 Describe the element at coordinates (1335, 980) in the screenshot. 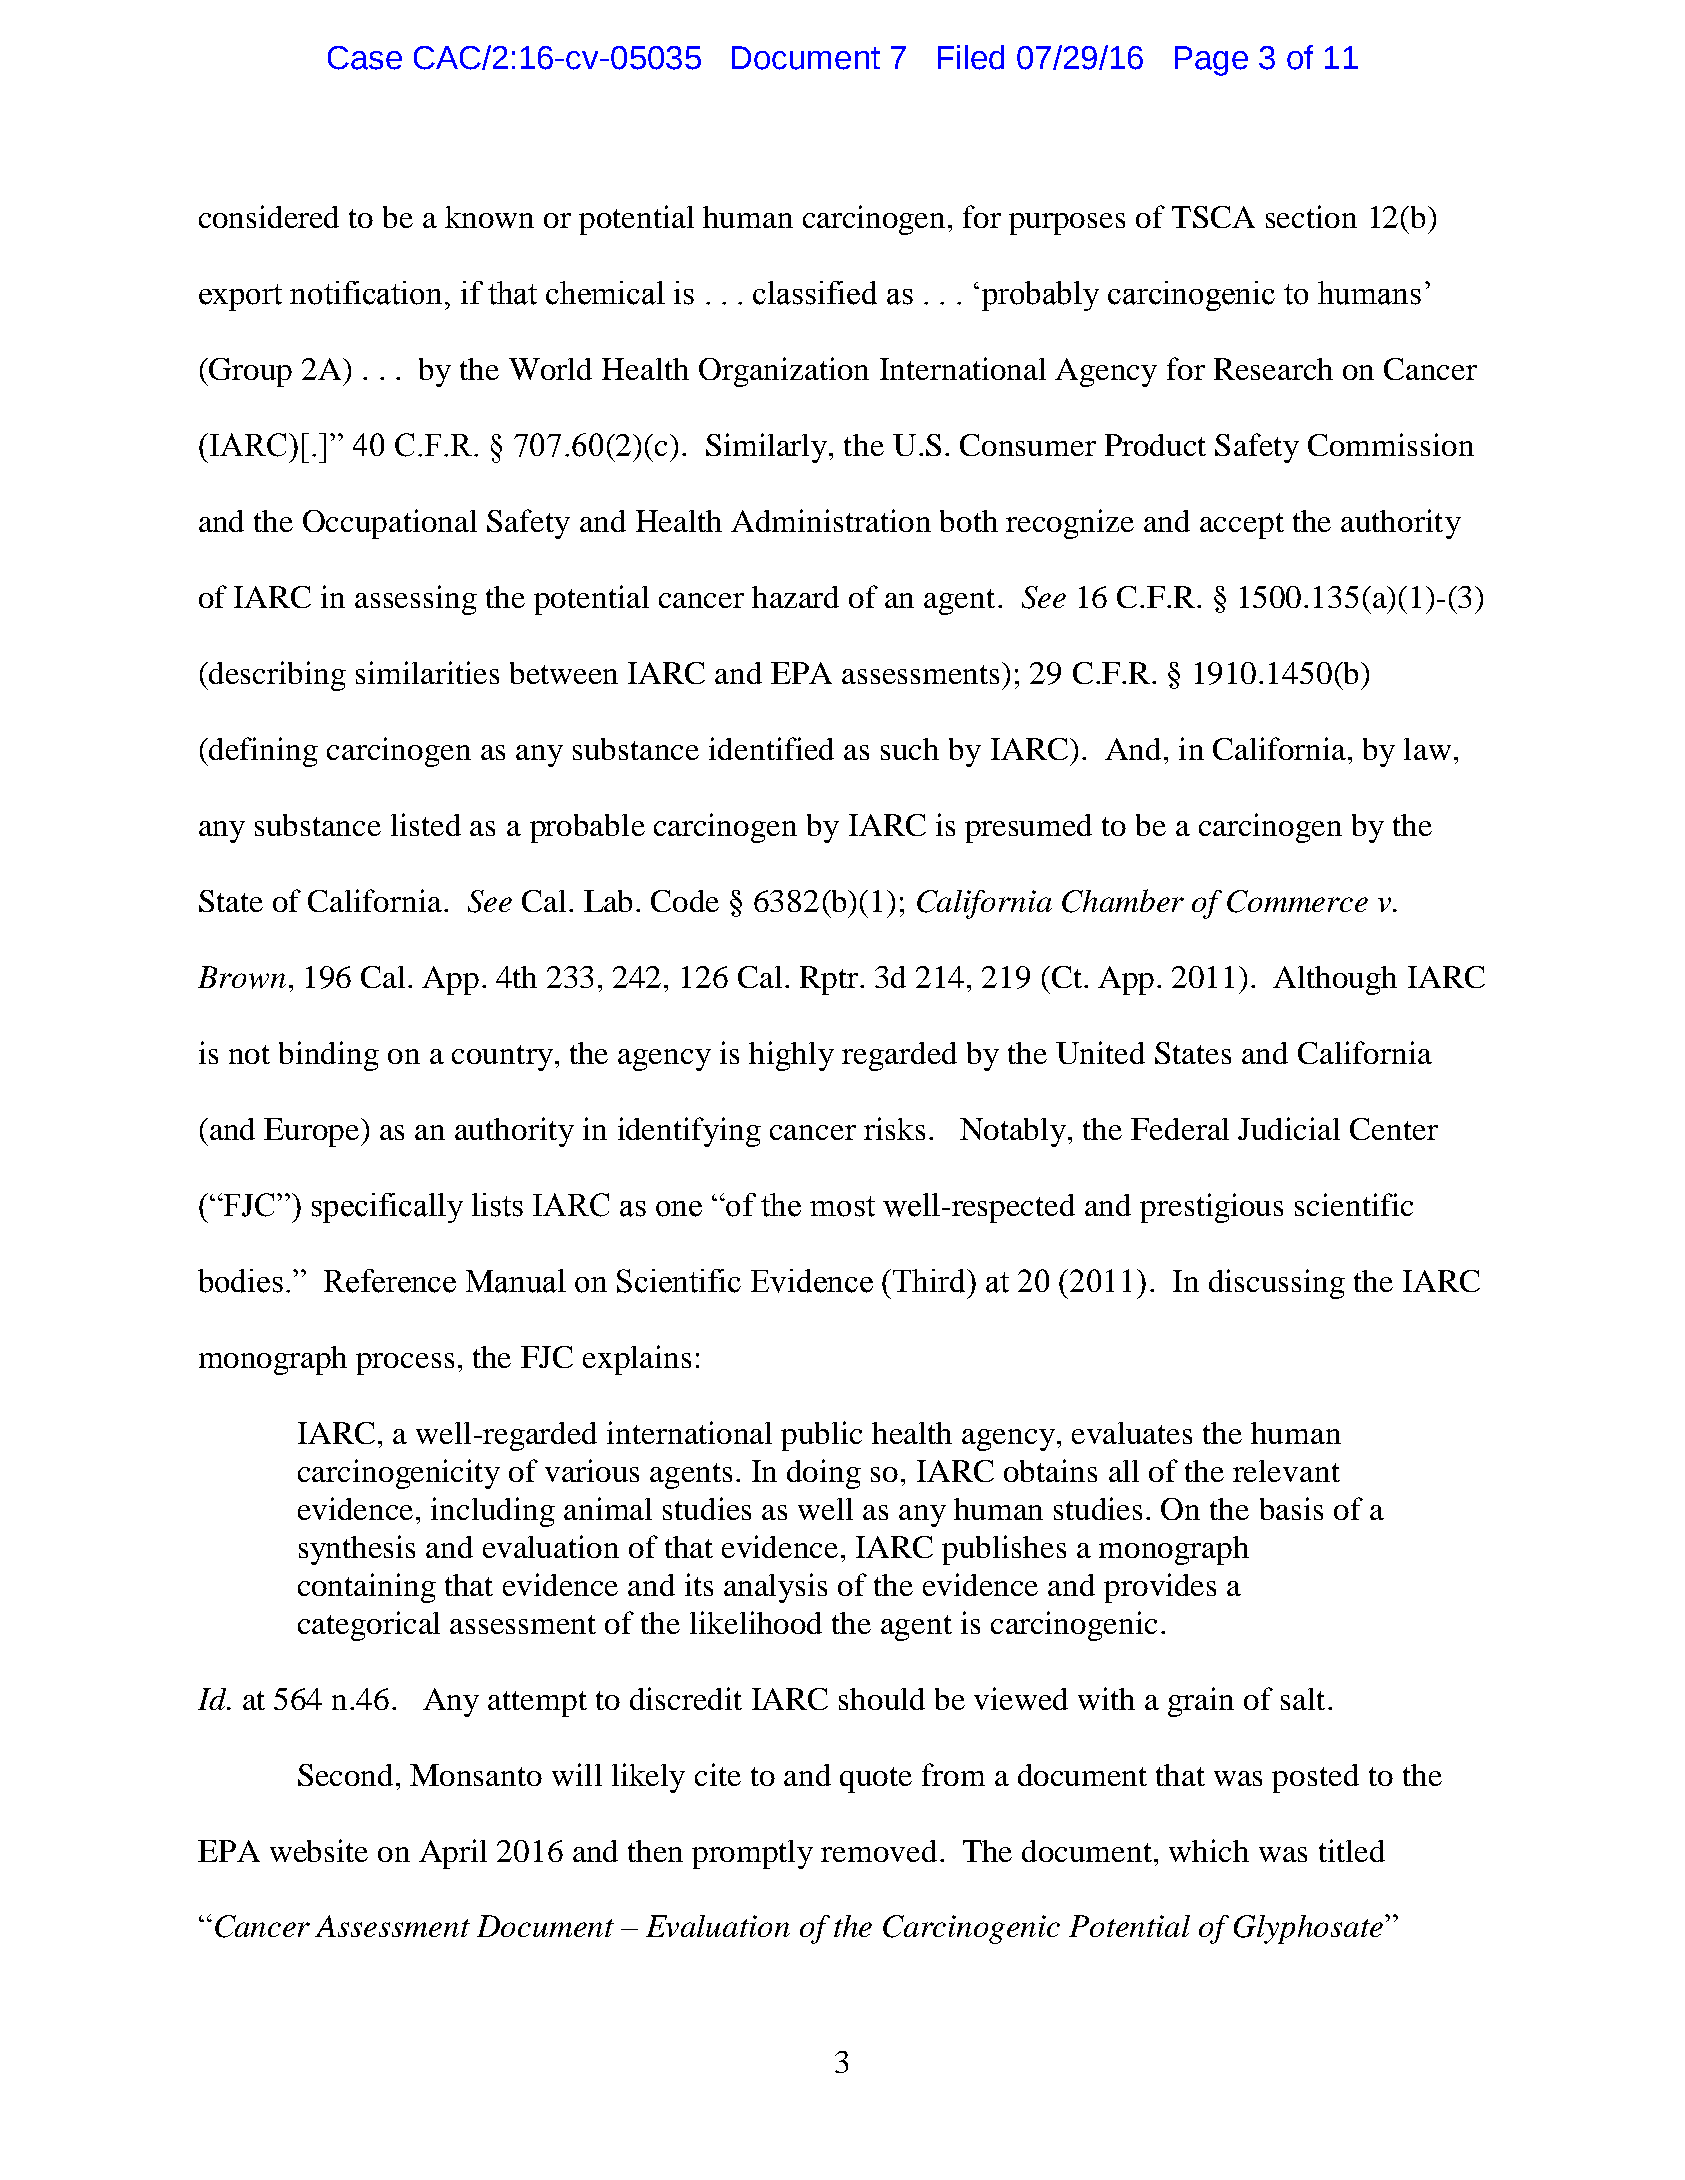

I see `Although` at that location.
